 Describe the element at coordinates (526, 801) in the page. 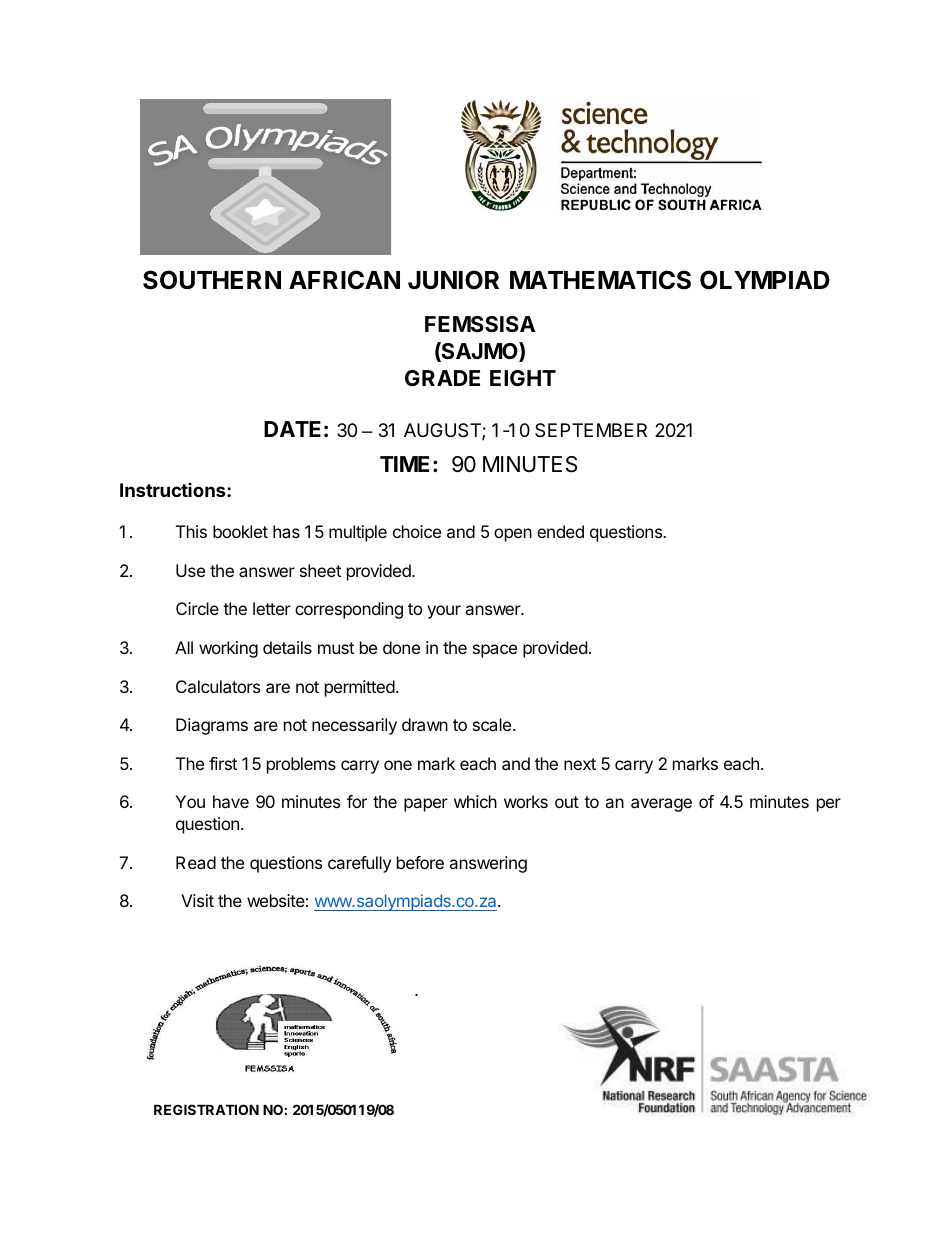

I see `works` at that location.
